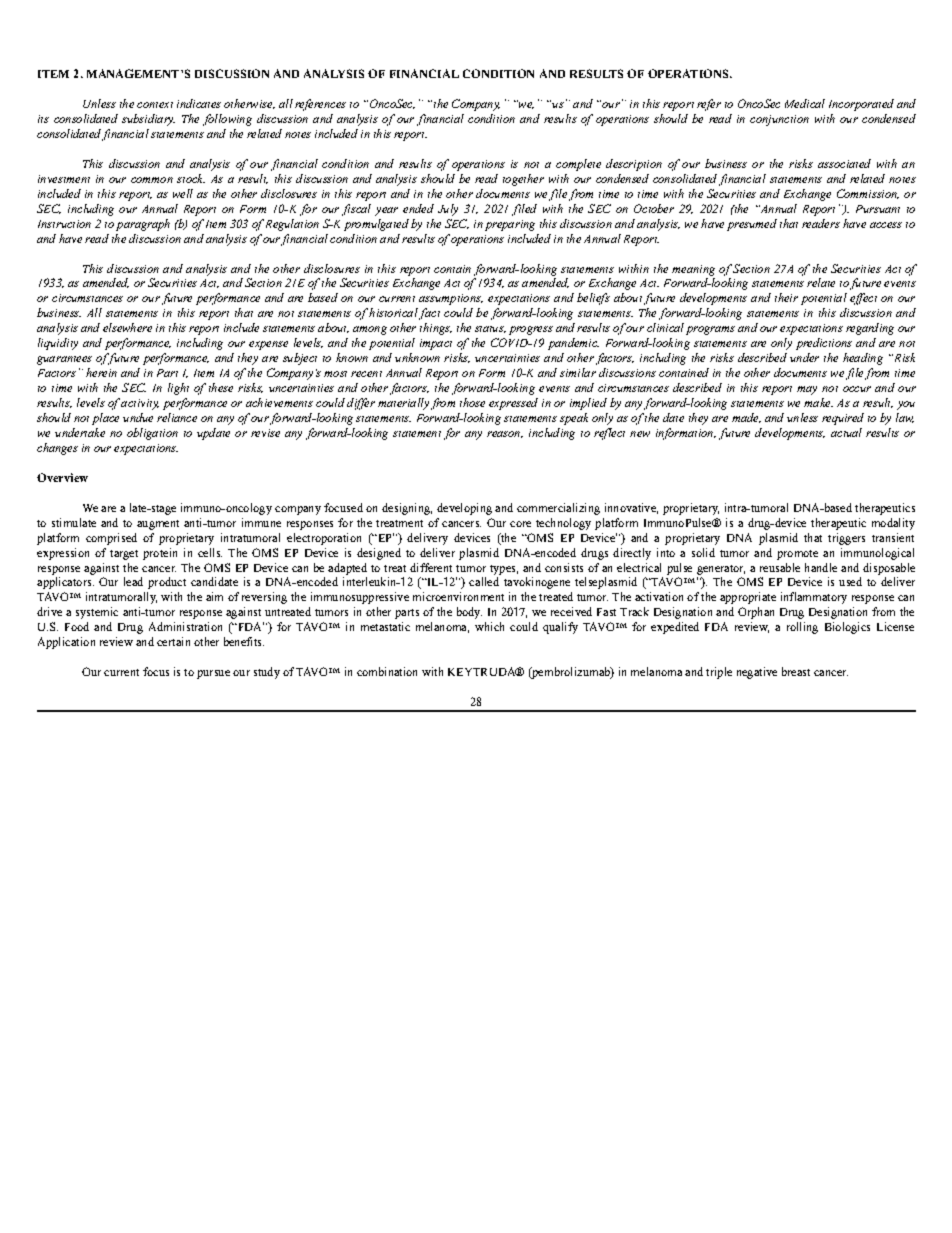  What do you see at coordinates (148, 120) in the document?
I see `subsidiary` at bounding box center [148, 120].
